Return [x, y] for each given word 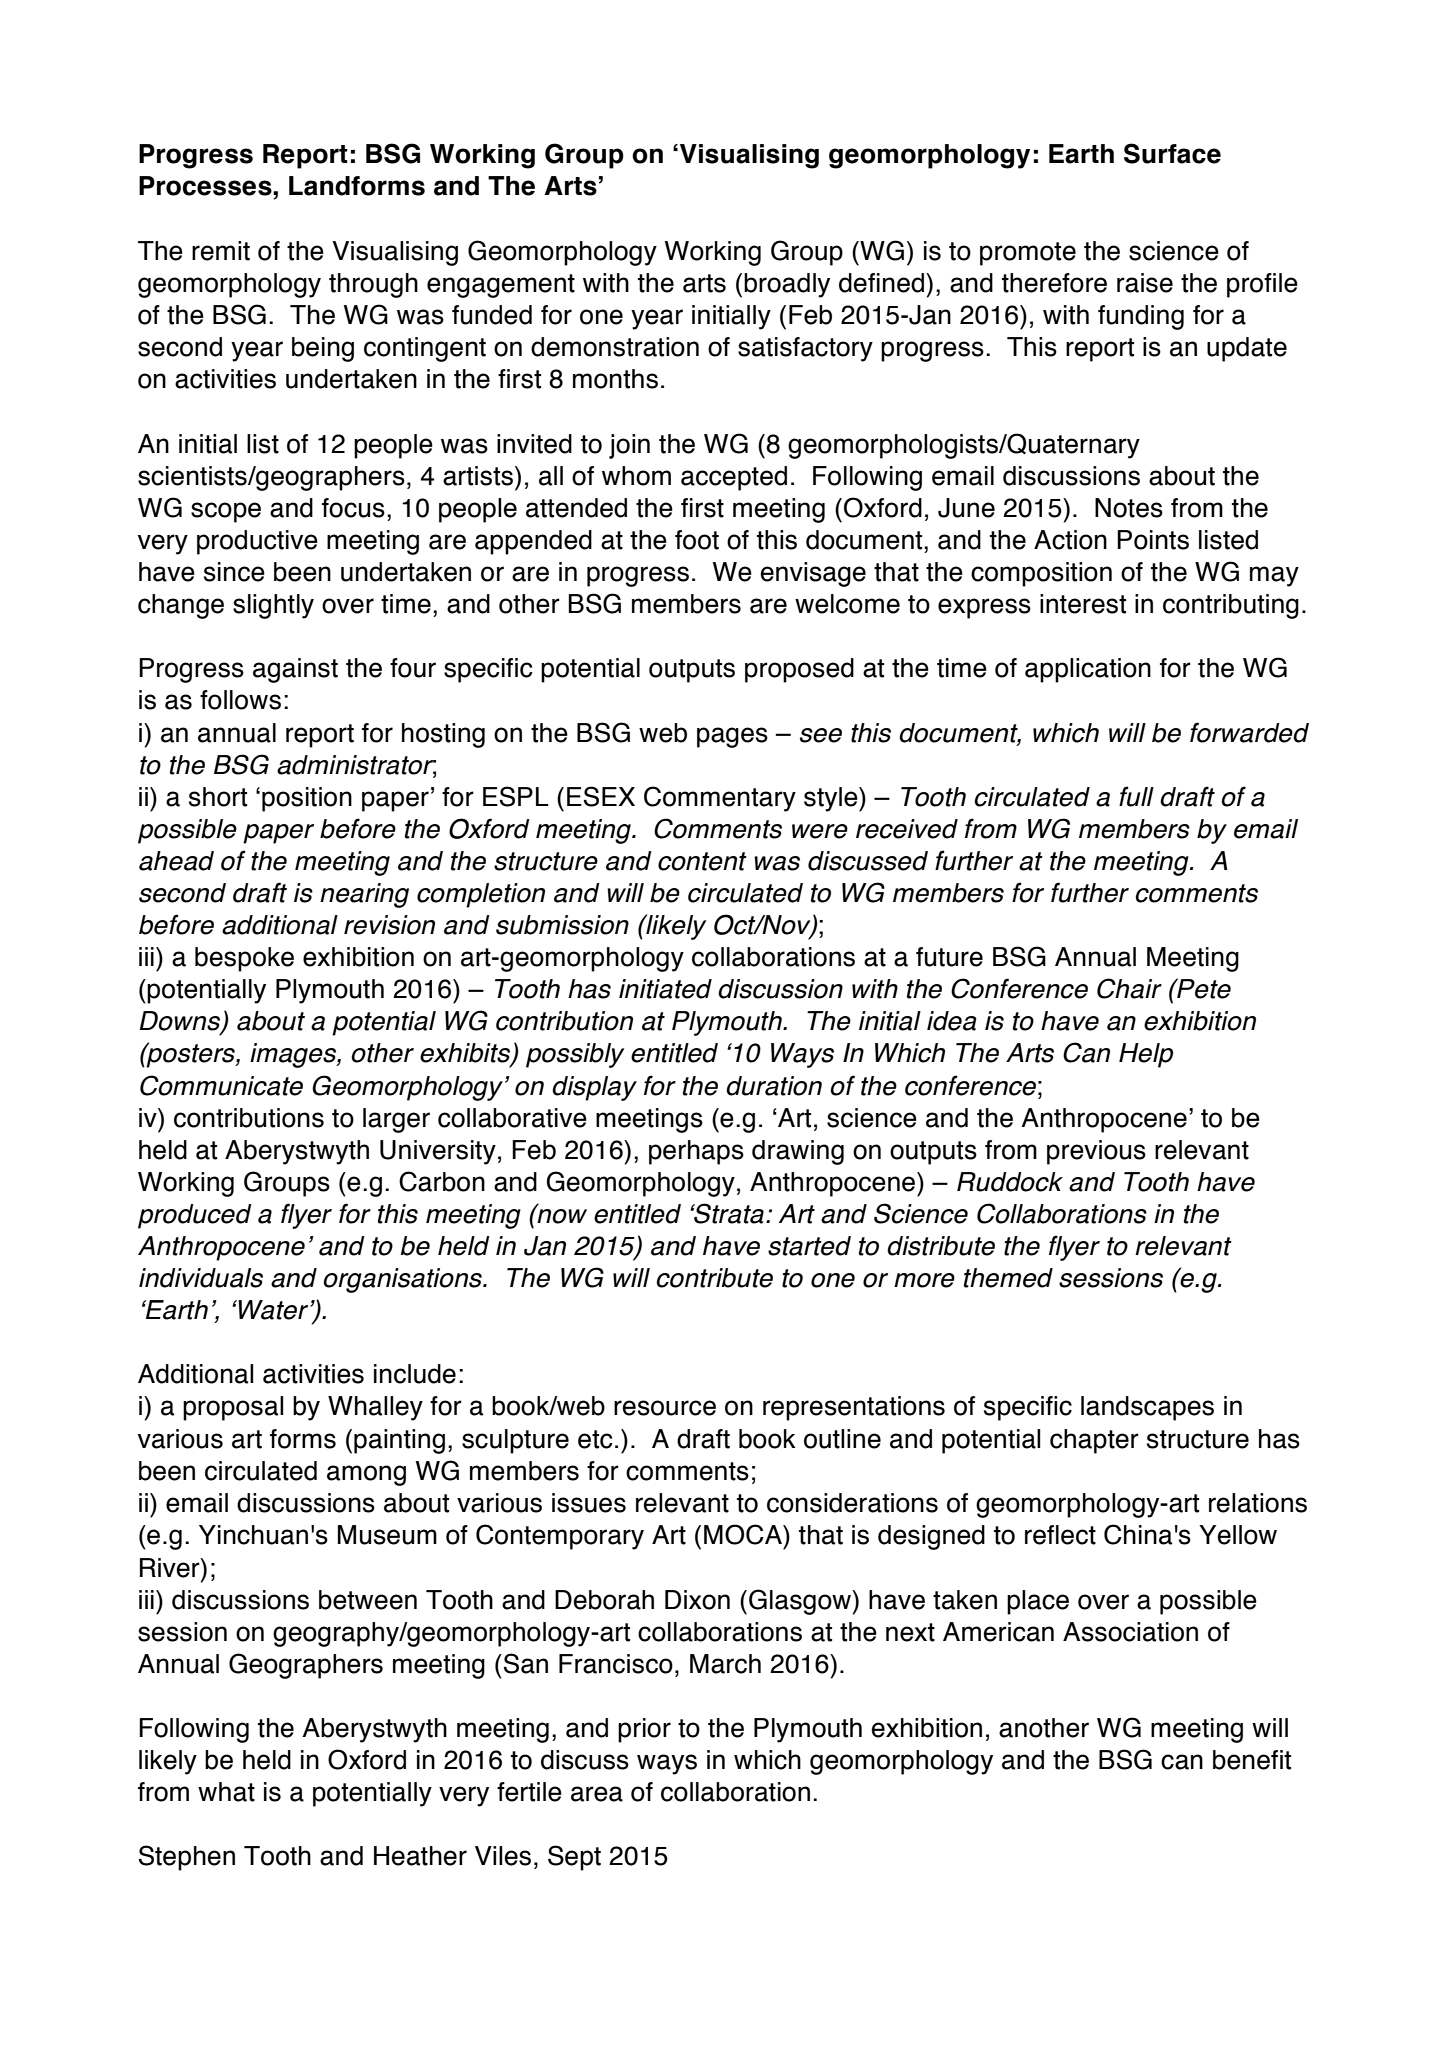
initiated [665, 989]
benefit [1252, 1760]
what [226, 1792]
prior [644, 1730]
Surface [1172, 153]
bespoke [244, 959]
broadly [787, 285]
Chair [1129, 988]
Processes [206, 186]
